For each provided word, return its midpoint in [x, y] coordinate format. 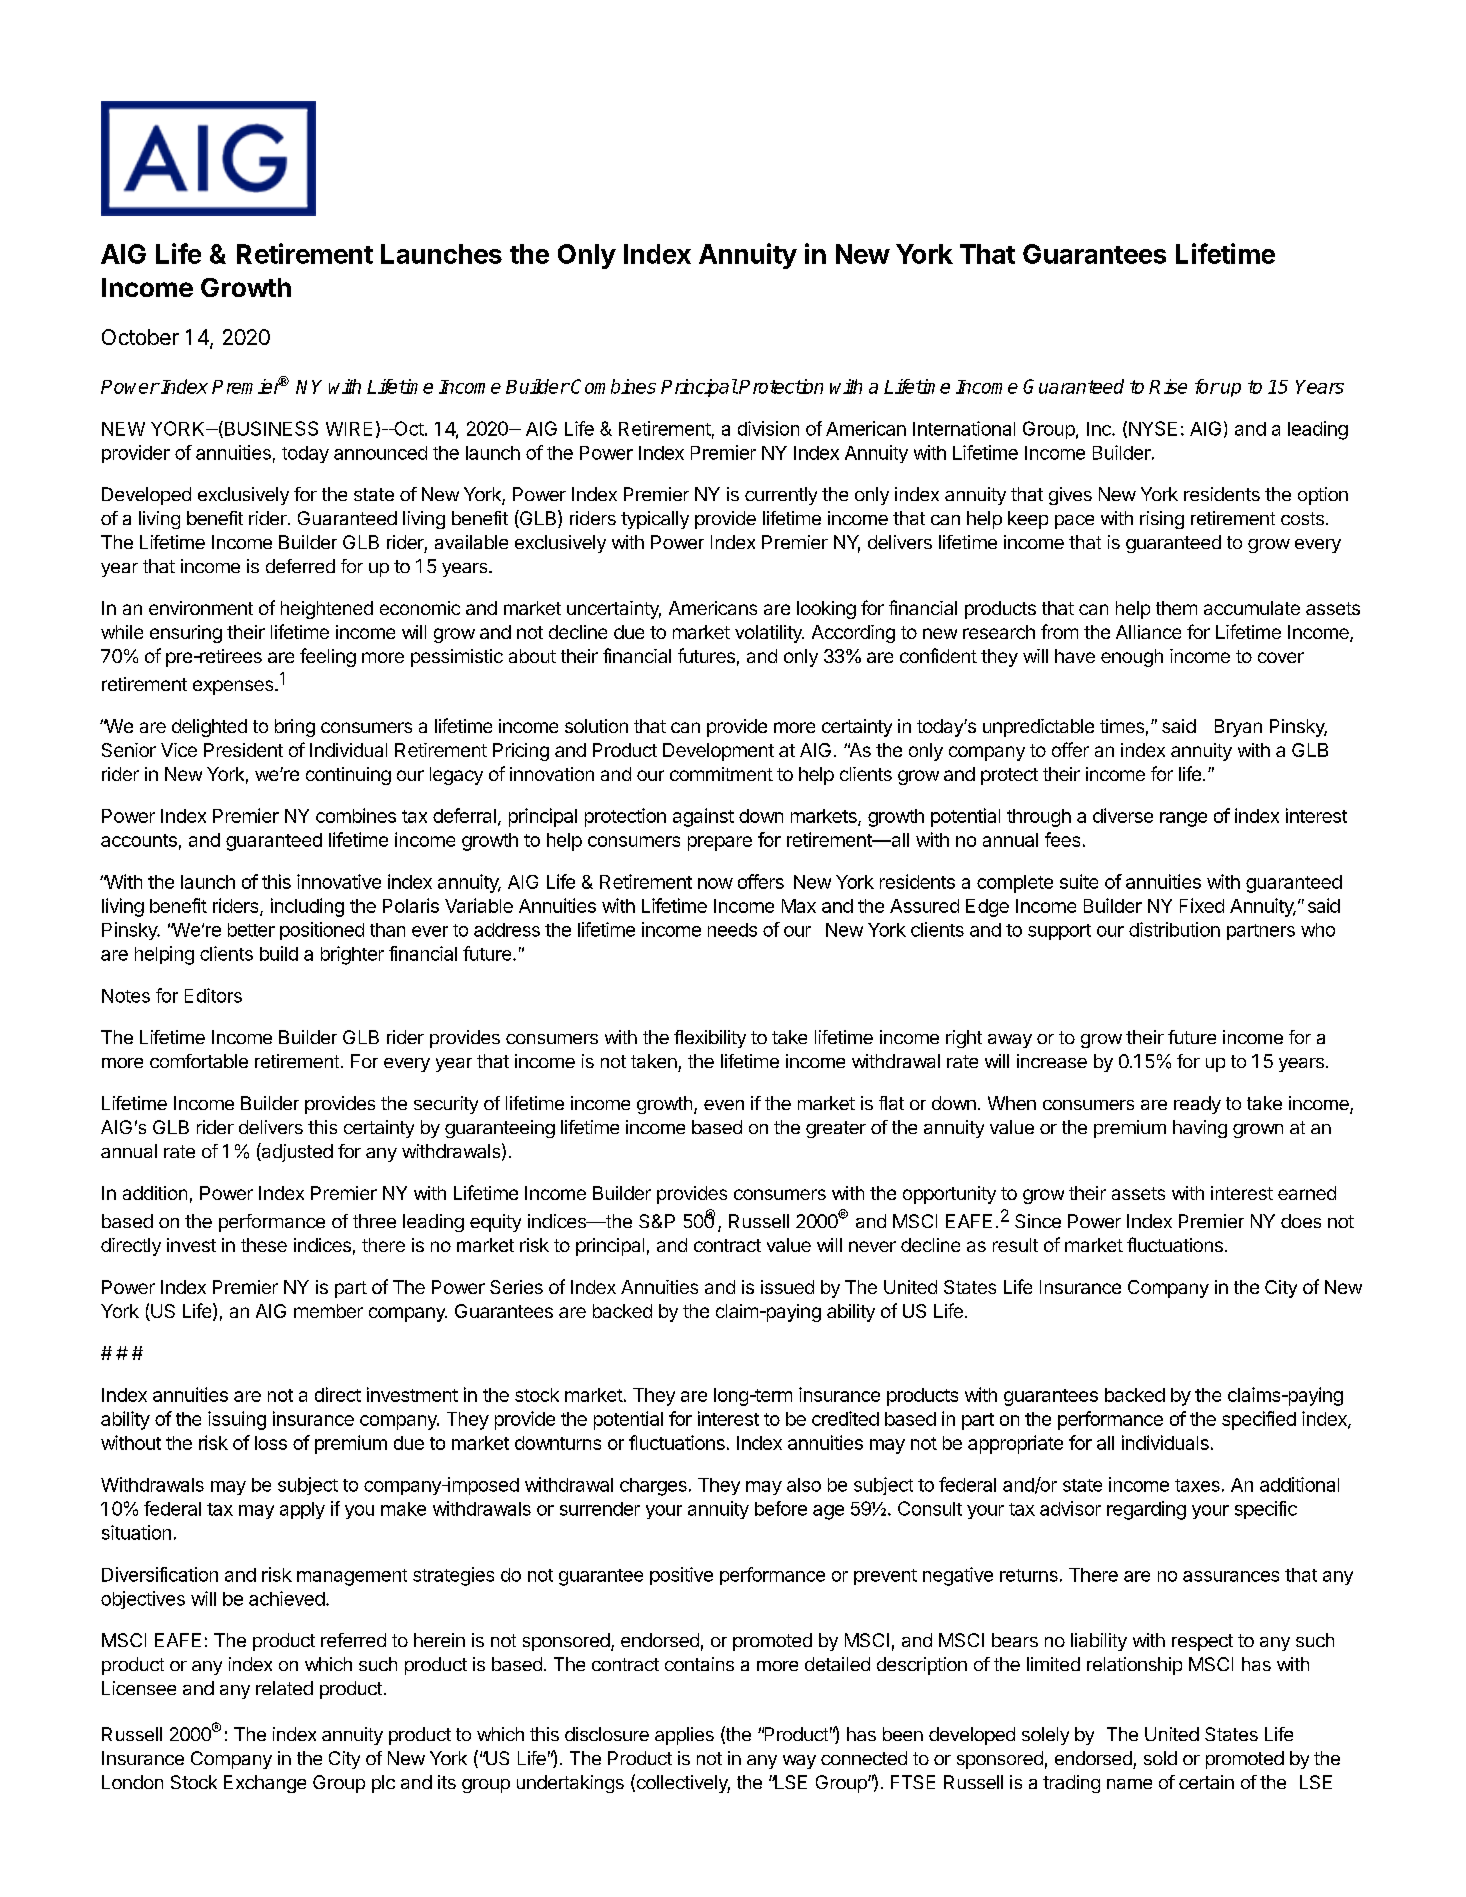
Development [718, 752]
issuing [237, 1420]
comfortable [199, 1061]
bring [295, 728]
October [140, 337]
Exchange [265, 1784]
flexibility [710, 1039]
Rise [1168, 386]
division [768, 428]
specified [1259, 1420]
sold [1160, 1758]
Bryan [1238, 728]
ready [1197, 1105]
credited [845, 1418]
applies [684, 1736]
